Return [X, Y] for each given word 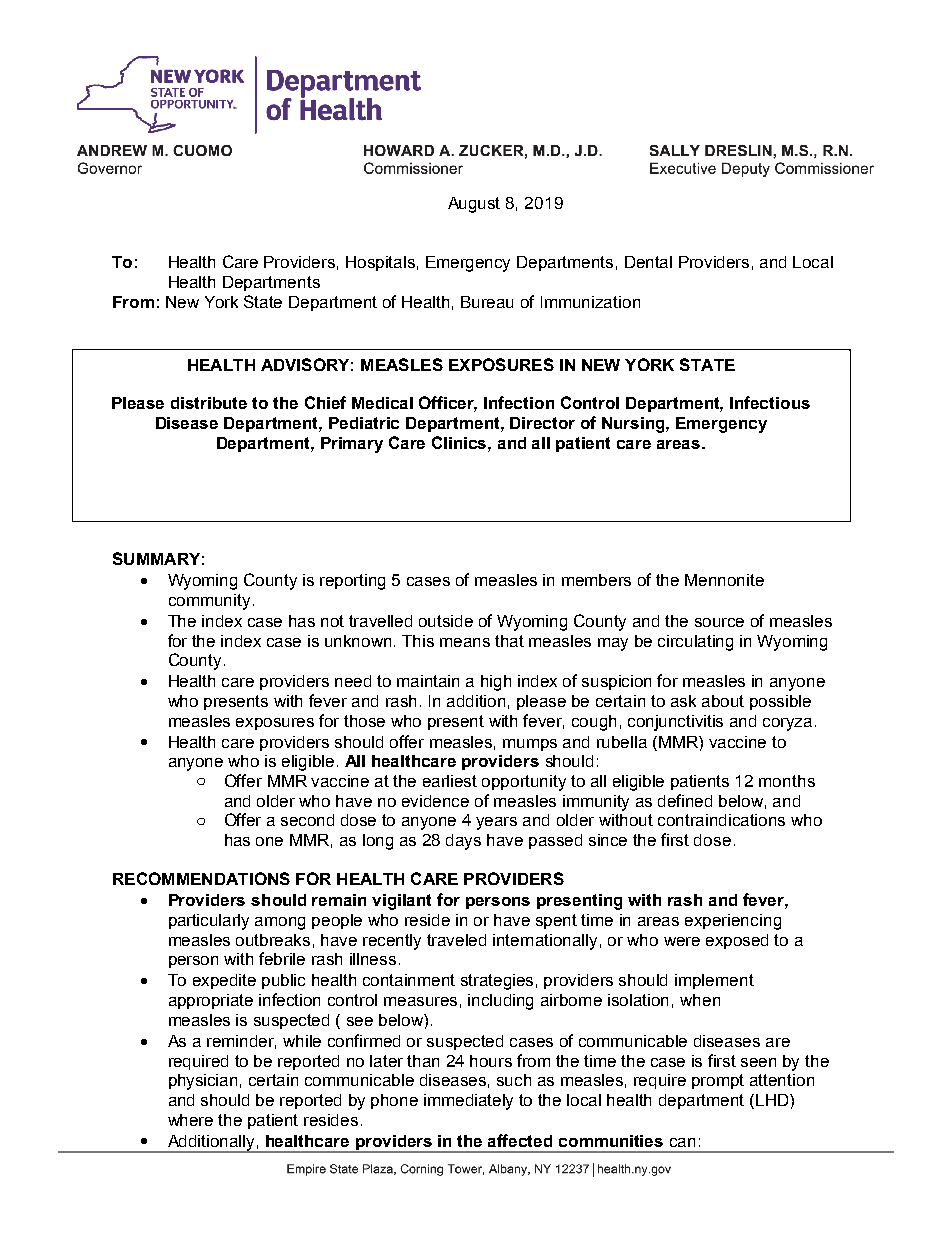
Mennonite [724, 580]
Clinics [460, 442]
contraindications [721, 820]
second [307, 820]
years [496, 823]
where [190, 1120]
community [209, 602]
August [474, 205]
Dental [648, 262]
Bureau [487, 302]
